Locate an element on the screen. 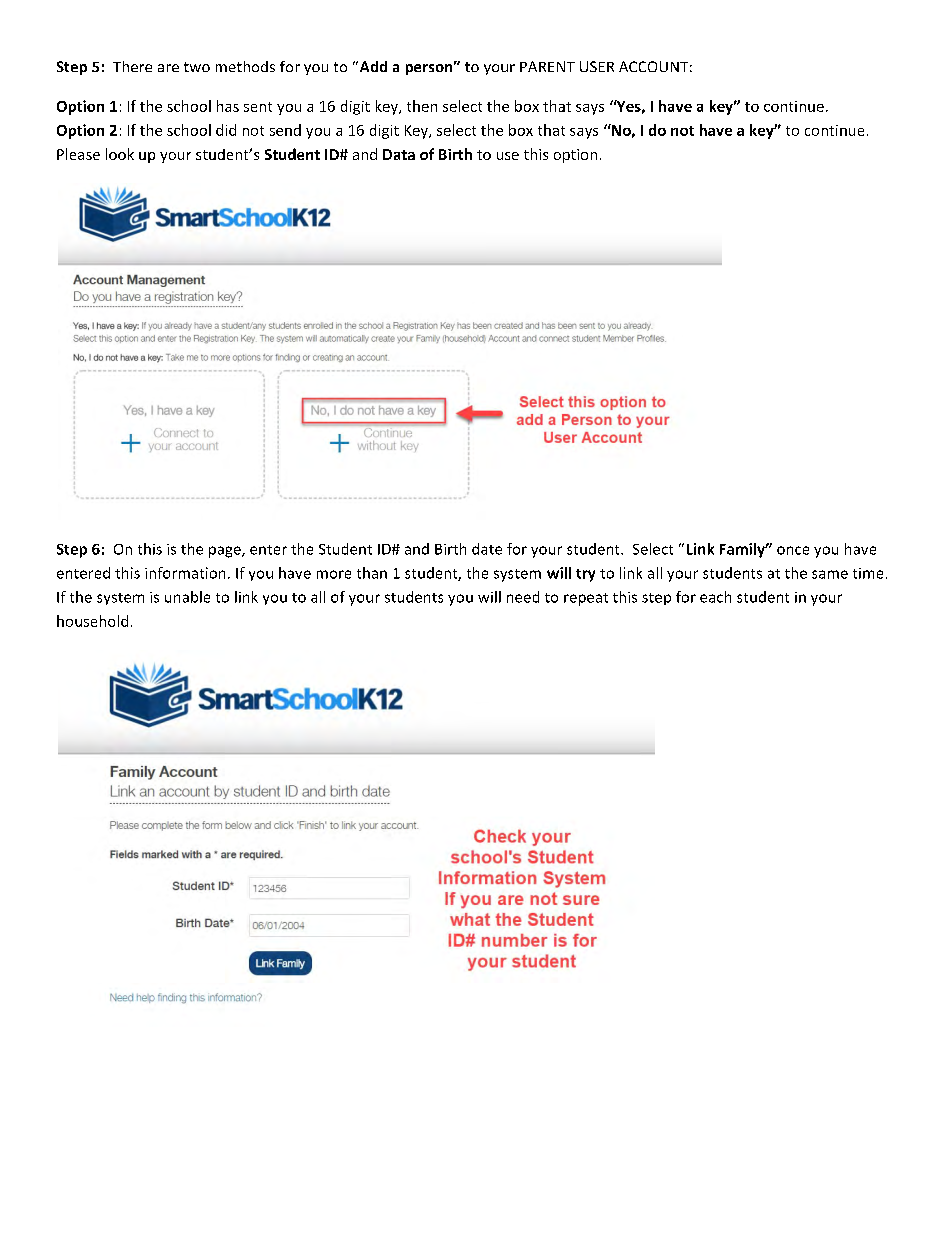  unable is located at coordinates (187, 597).
